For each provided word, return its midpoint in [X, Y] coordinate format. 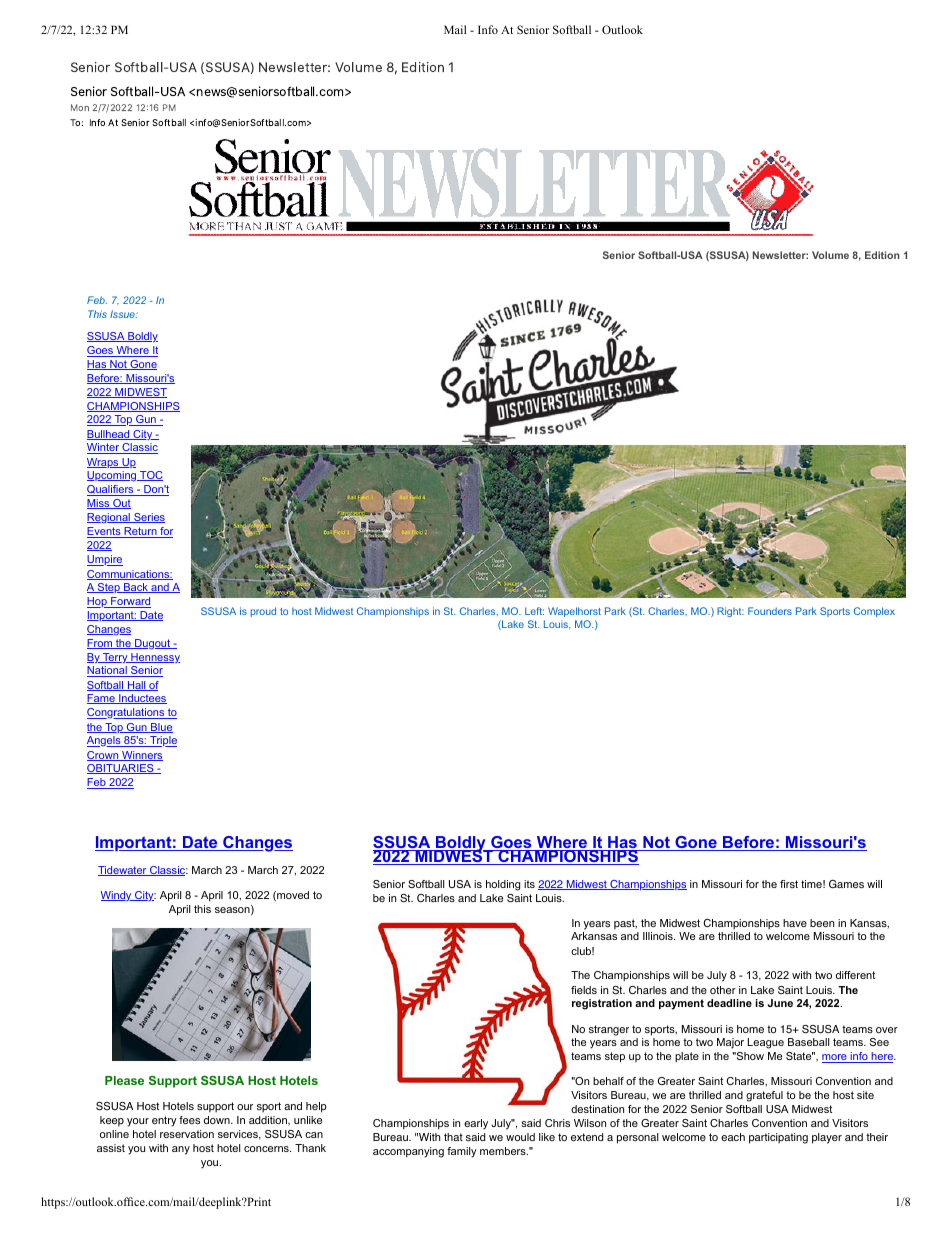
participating [778, 1138]
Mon [80, 107]
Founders [770, 611]
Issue [123, 314]
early [476, 1124]
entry [164, 1121]
